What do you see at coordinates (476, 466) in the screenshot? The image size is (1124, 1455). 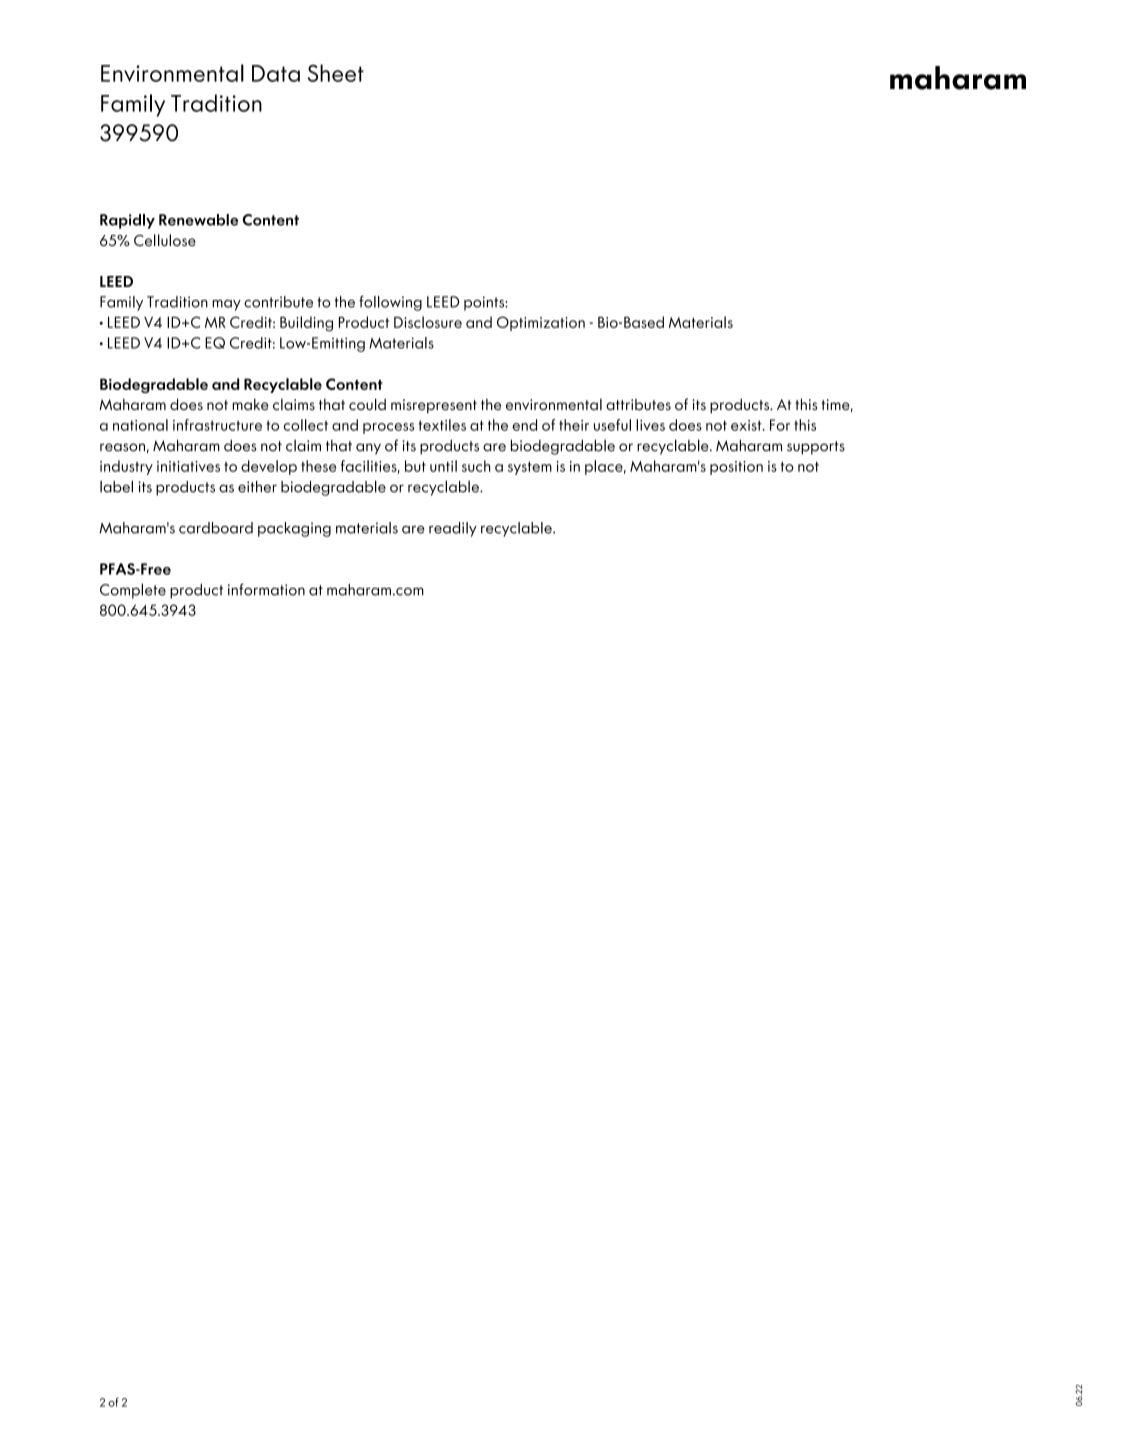 I see `such` at bounding box center [476, 466].
